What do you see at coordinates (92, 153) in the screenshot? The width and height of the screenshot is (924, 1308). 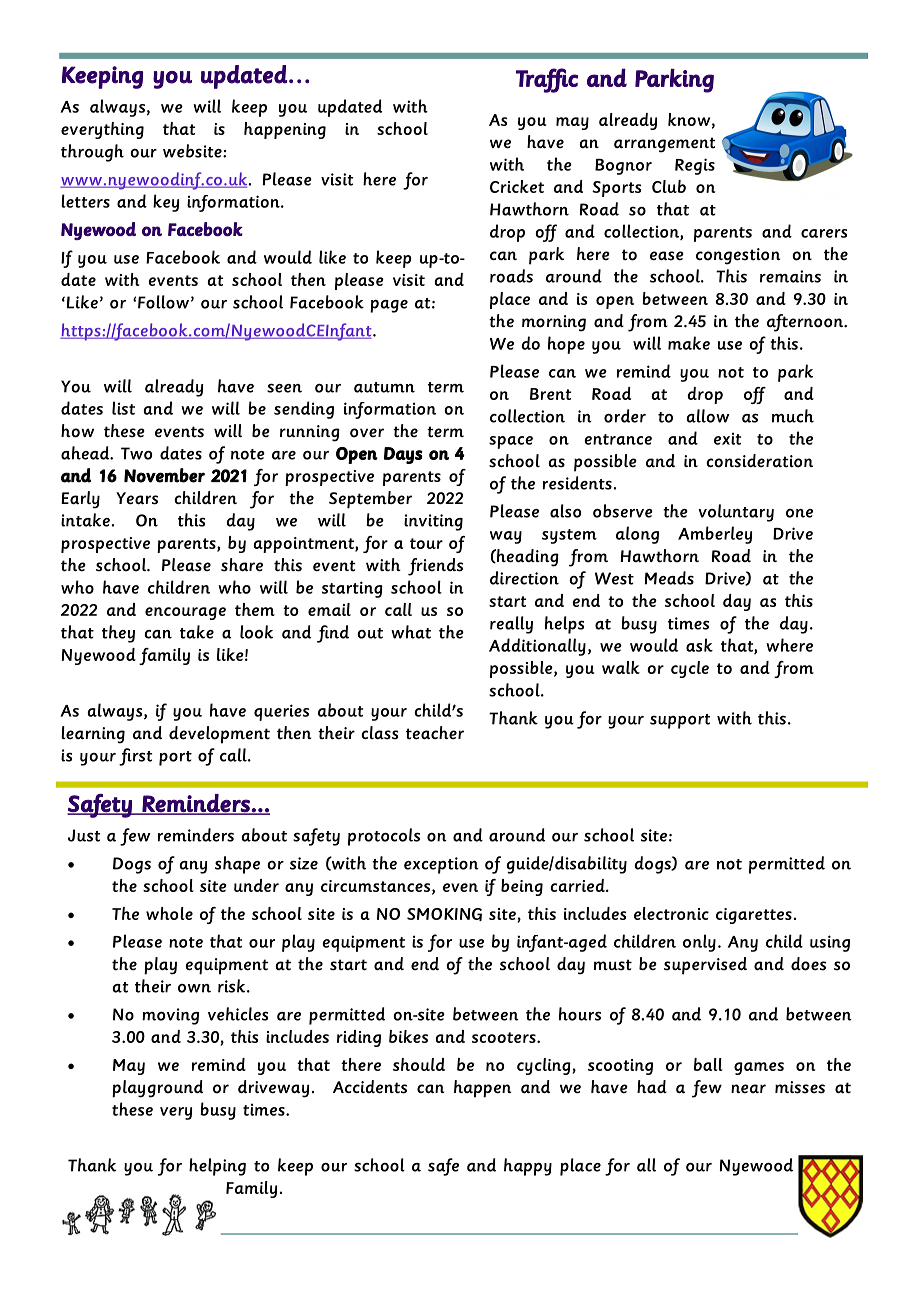 I see `through` at bounding box center [92, 153].
